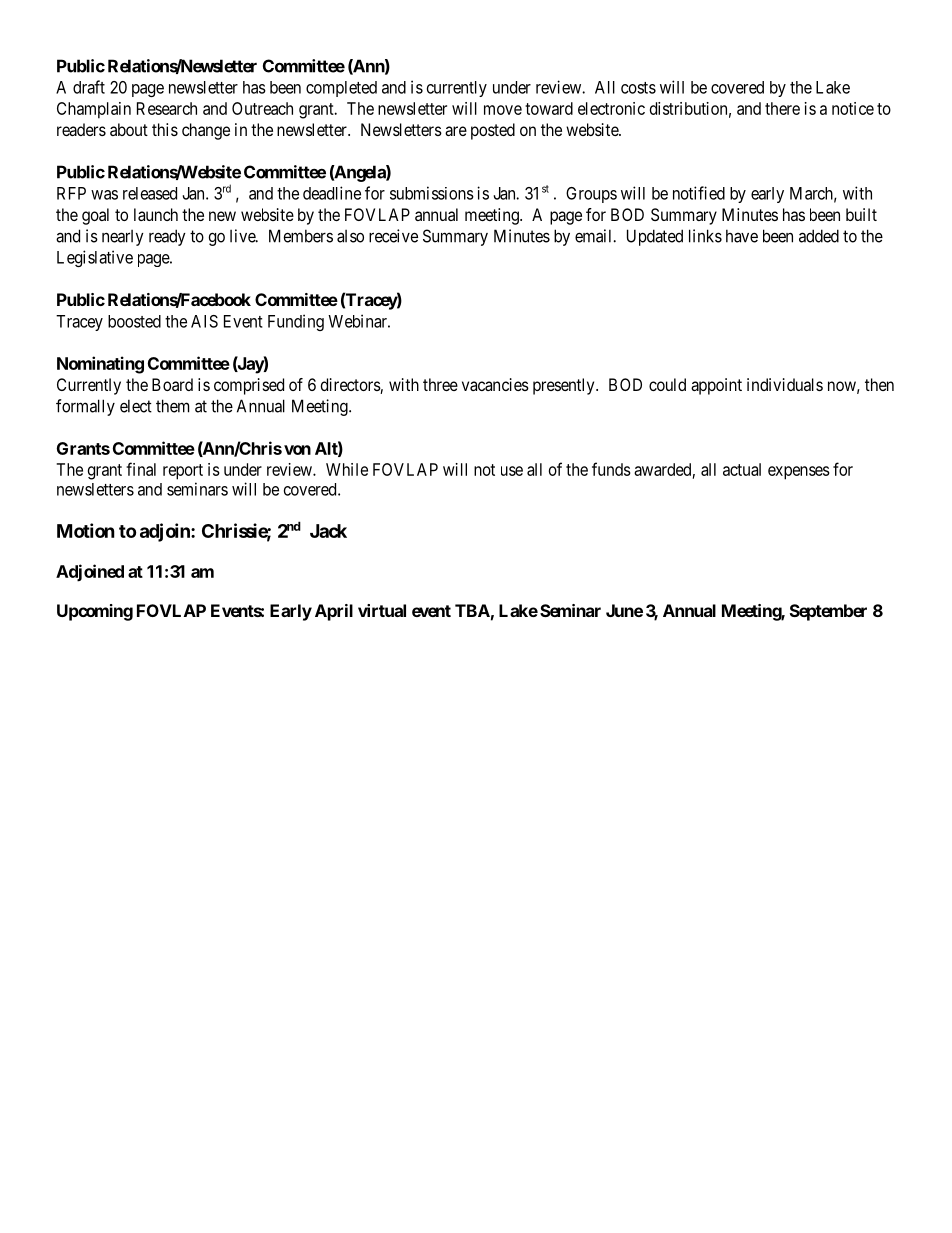  I want to click on added, so click(819, 236).
